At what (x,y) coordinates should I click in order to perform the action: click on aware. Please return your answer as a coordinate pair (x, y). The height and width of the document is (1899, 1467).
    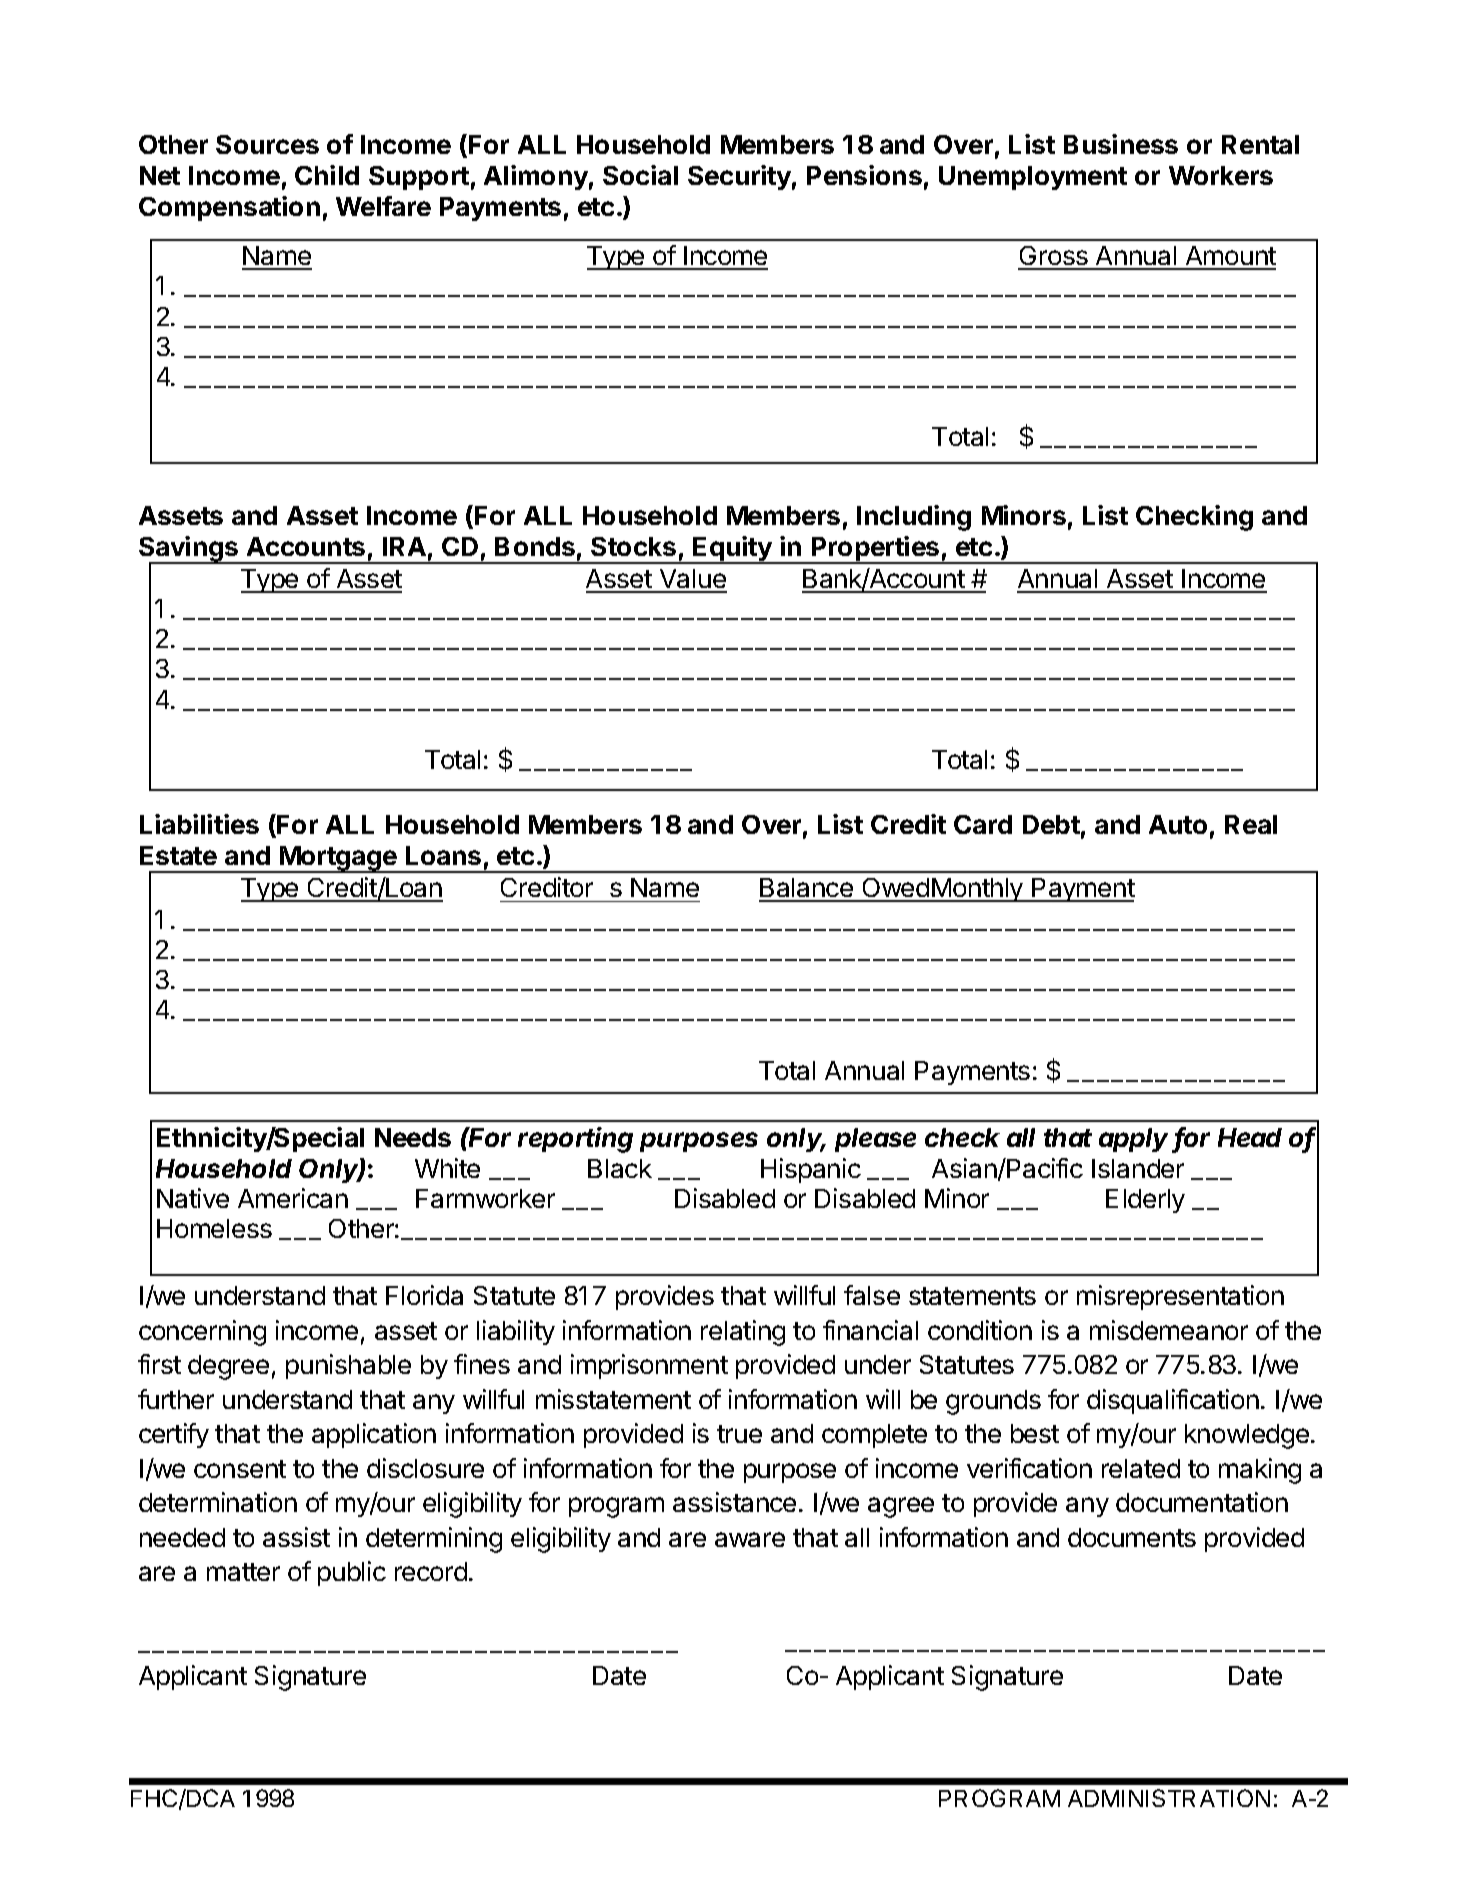
    Looking at the image, I should click on (750, 1539).
